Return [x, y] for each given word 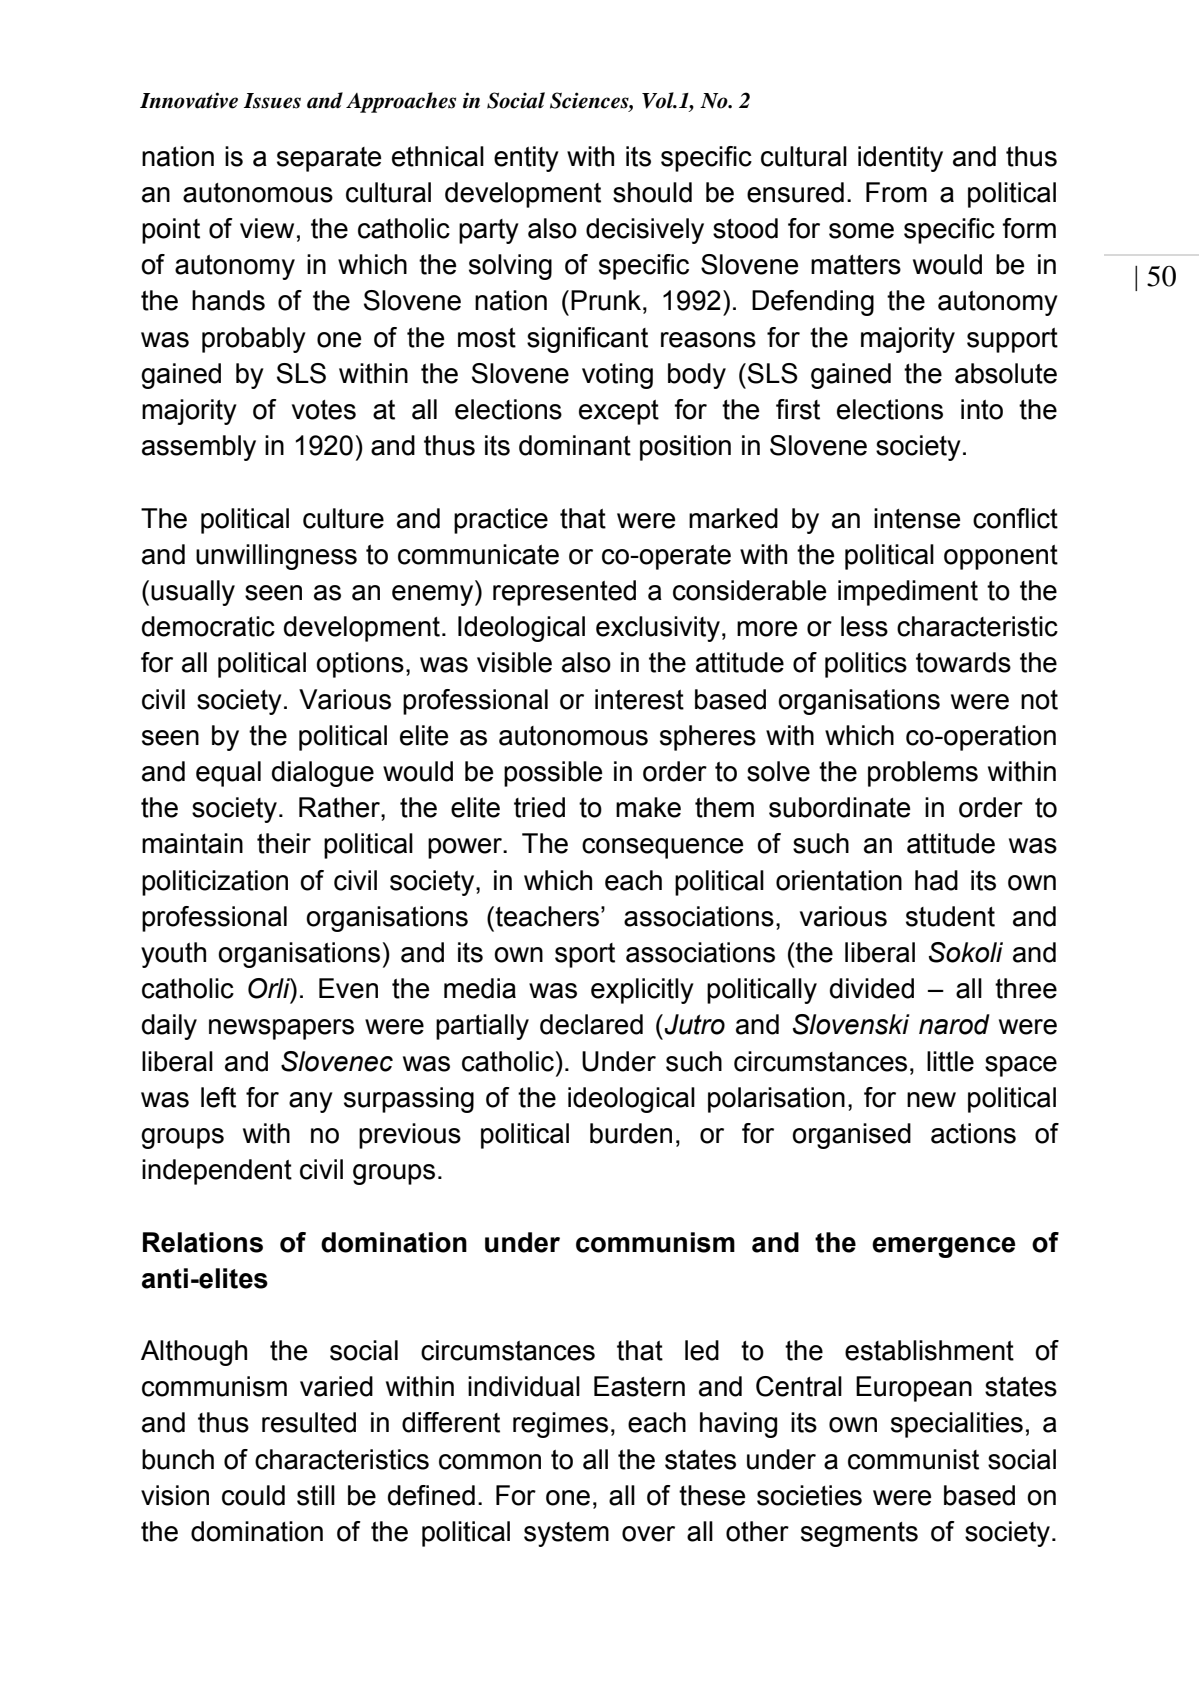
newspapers [281, 1029]
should [652, 192]
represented [564, 593]
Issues [272, 101]
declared [591, 1024]
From [896, 192]
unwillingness [276, 557]
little [950, 1061]
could [253, 1495]
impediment [908, 593]
